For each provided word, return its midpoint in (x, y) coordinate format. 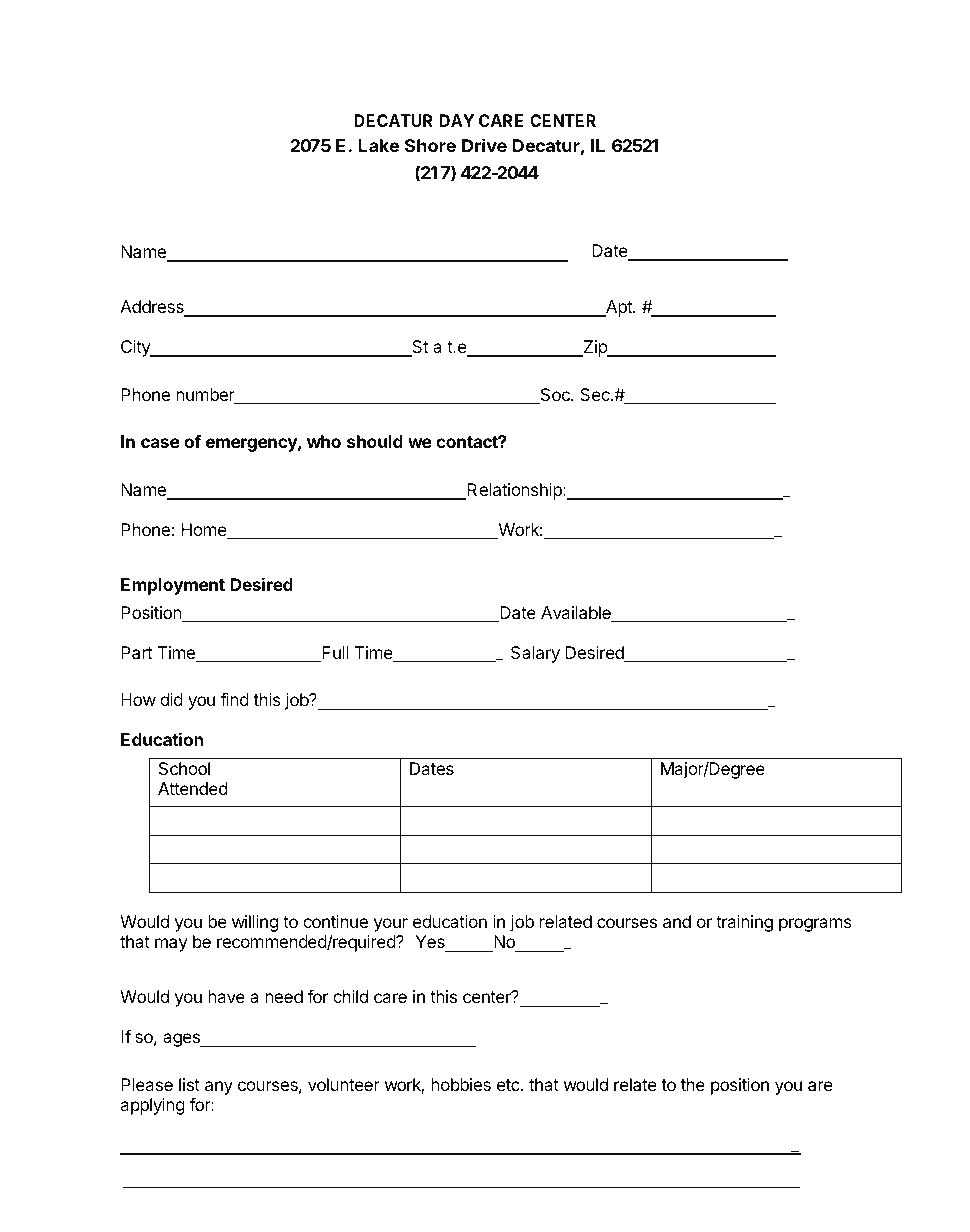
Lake (378, 145)
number (206, 396)
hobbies (461, 1084)
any (219, 1088)
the (693, 1084)
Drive (484, 145)
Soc (555, 396)
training (744, 923)
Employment (173, 586)
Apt (619, 308)
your (391, 925)
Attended (193, 788)
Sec (596, 394)
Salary (535, 654)
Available (577, 614)
